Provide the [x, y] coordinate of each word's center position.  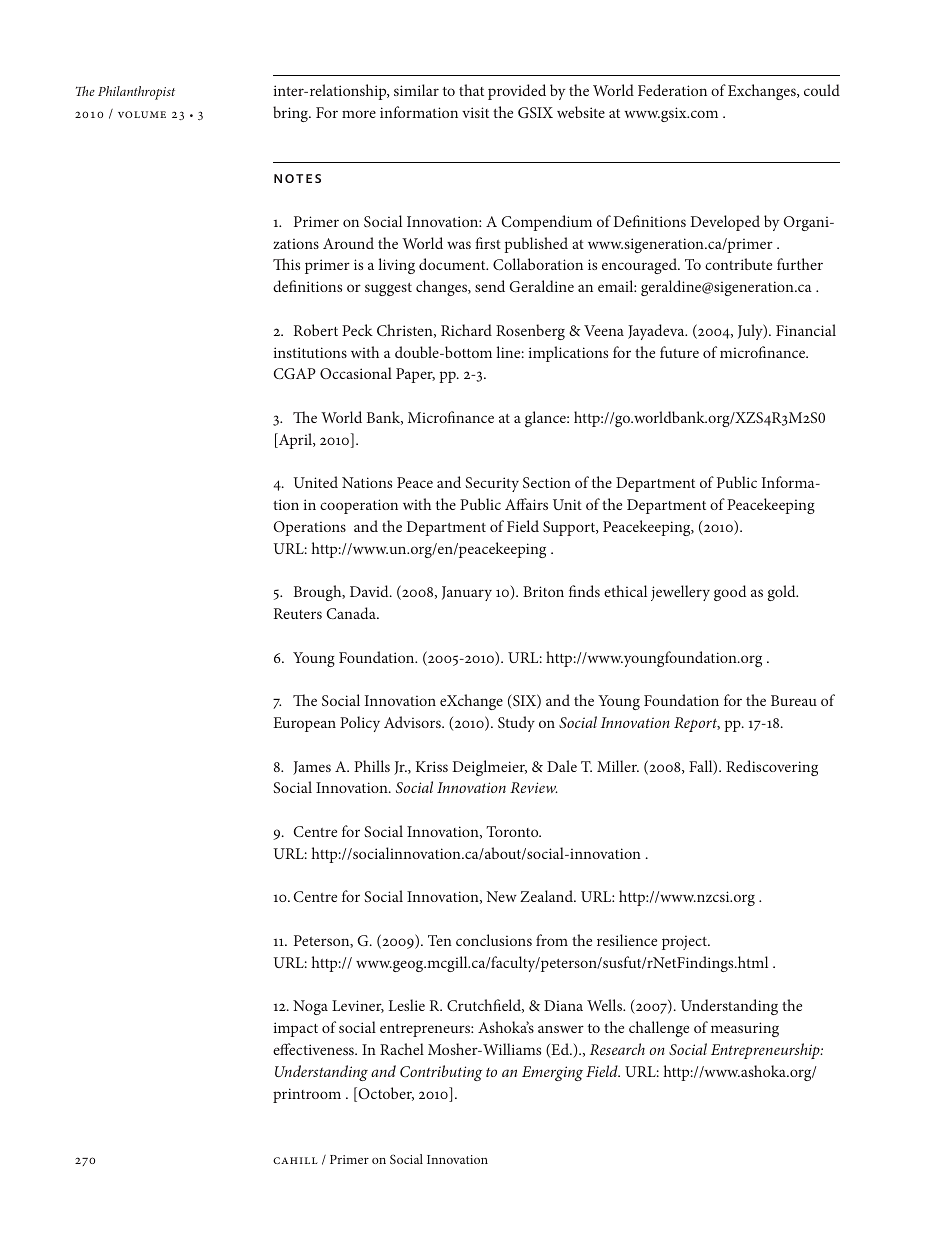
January [467, 593]
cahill [295, 1160]
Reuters [298, 613]
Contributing [441, 1073]
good [730, 593]
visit [475, 112]
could [822, 90]
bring [292, 114]
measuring [745, 1029]
